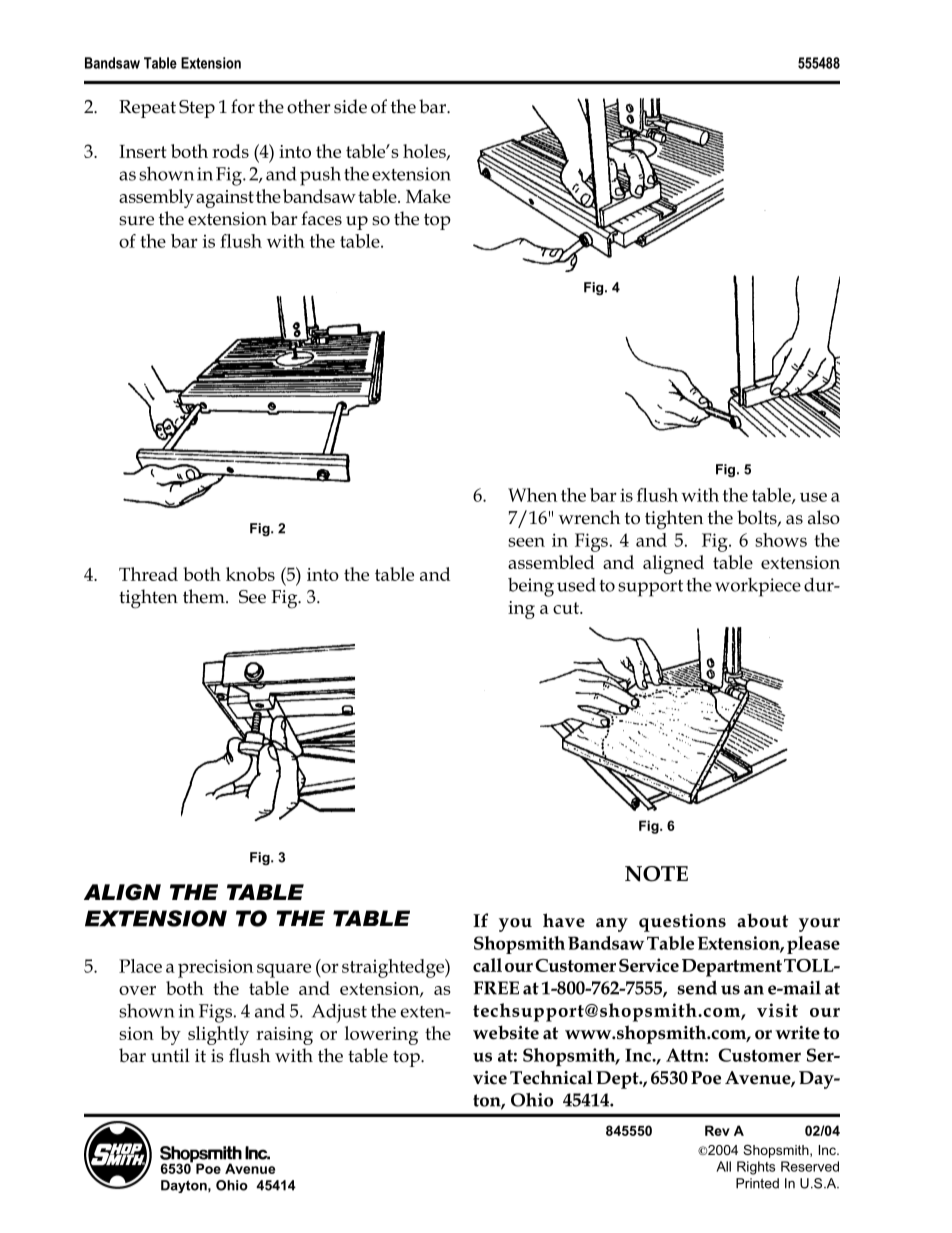  Describe the element at coordinates (350, 106) in the screenshot. I see `side` at that location.
